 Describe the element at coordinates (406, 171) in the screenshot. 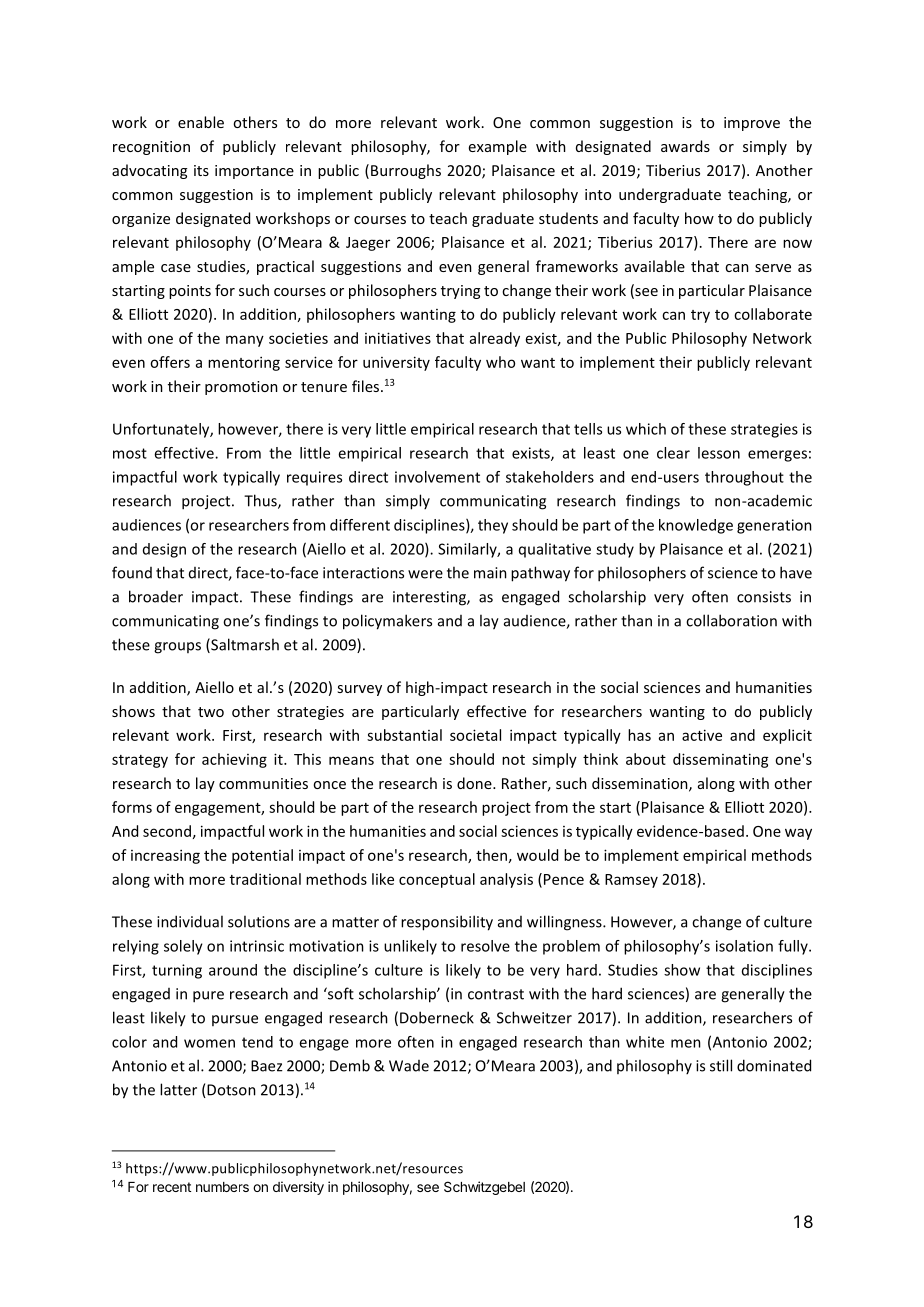

I see `Burroughs` at that location.
